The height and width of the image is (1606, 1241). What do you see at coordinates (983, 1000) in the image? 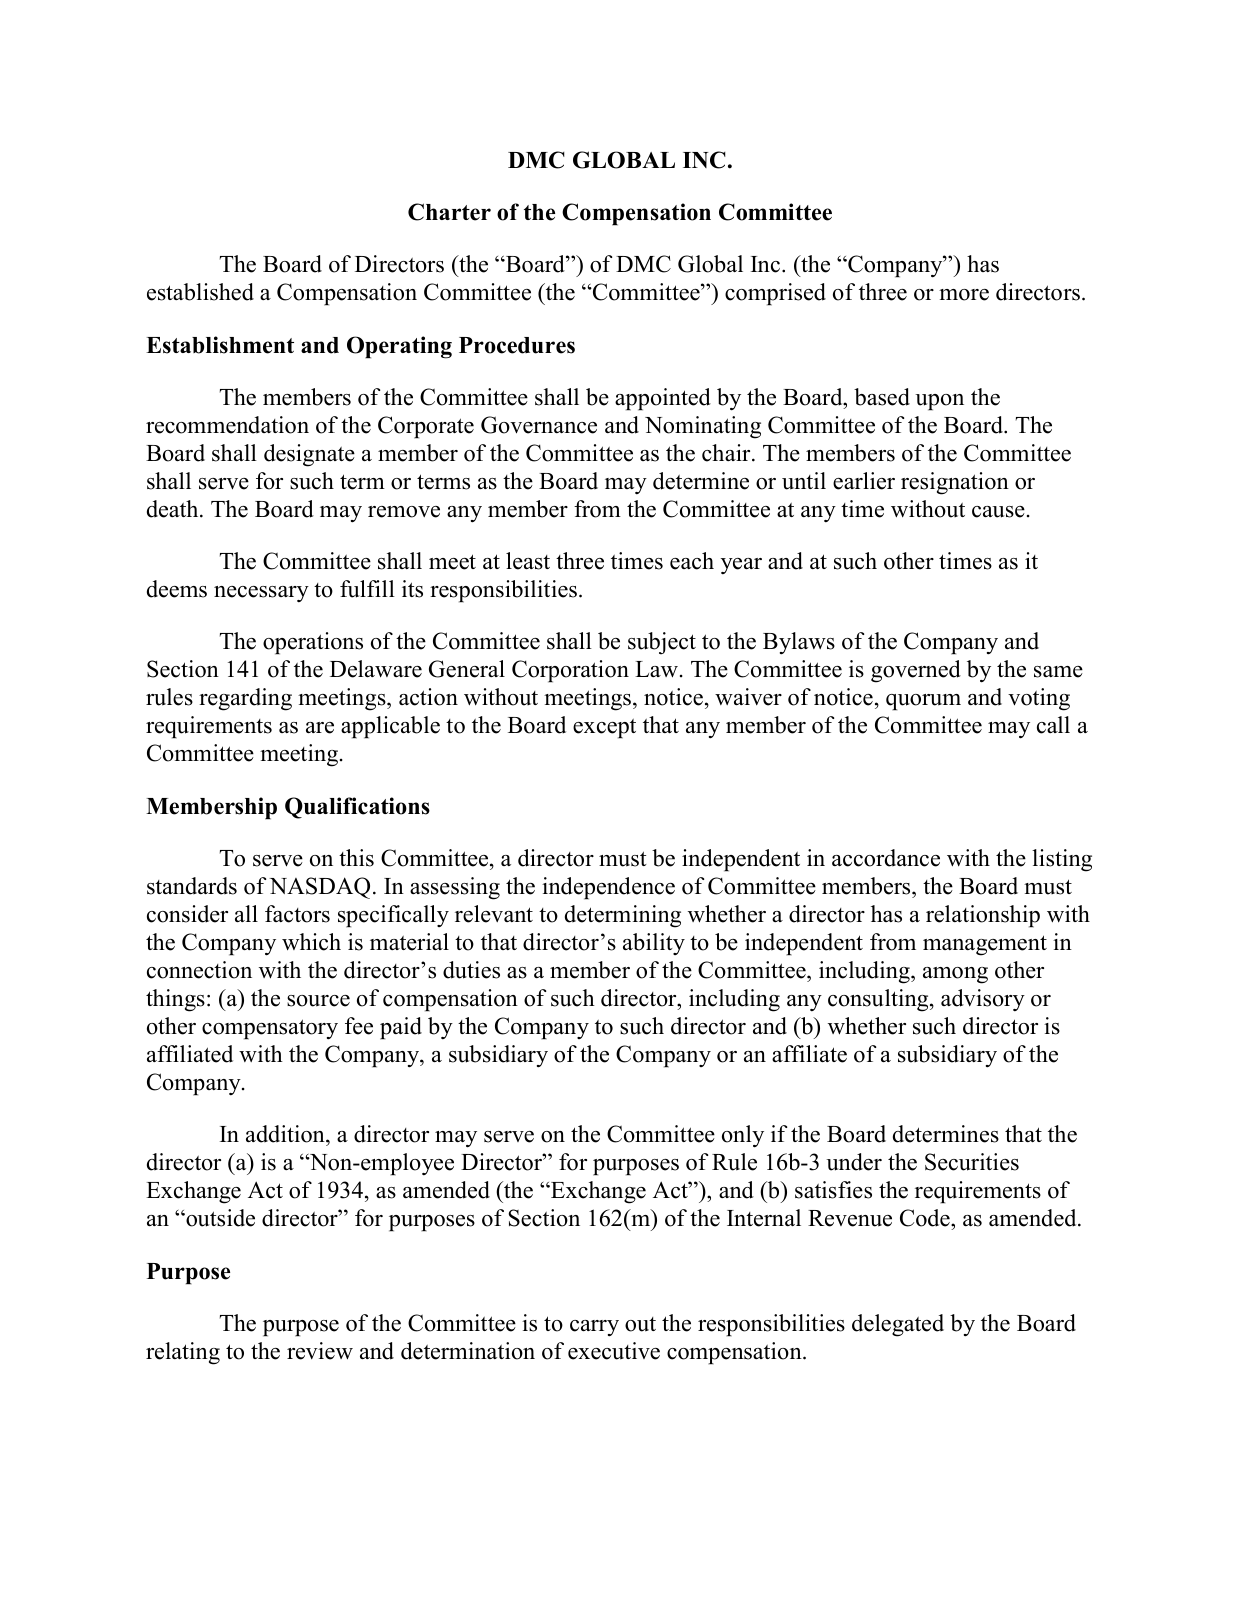
I see `advisory` at bounding box center [983, 1000].
